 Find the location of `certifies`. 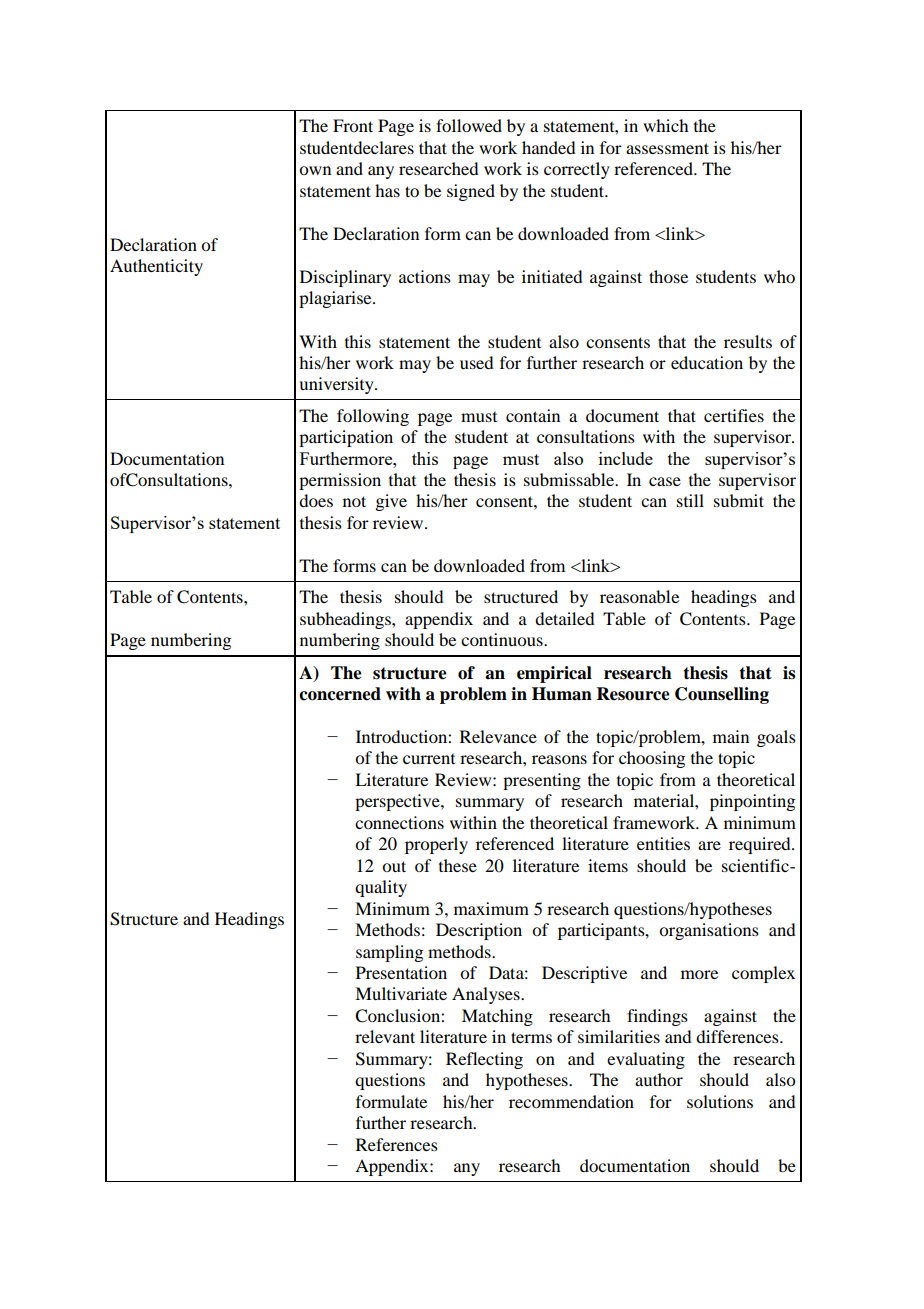

certifies is located at coordinates (734, 415).
